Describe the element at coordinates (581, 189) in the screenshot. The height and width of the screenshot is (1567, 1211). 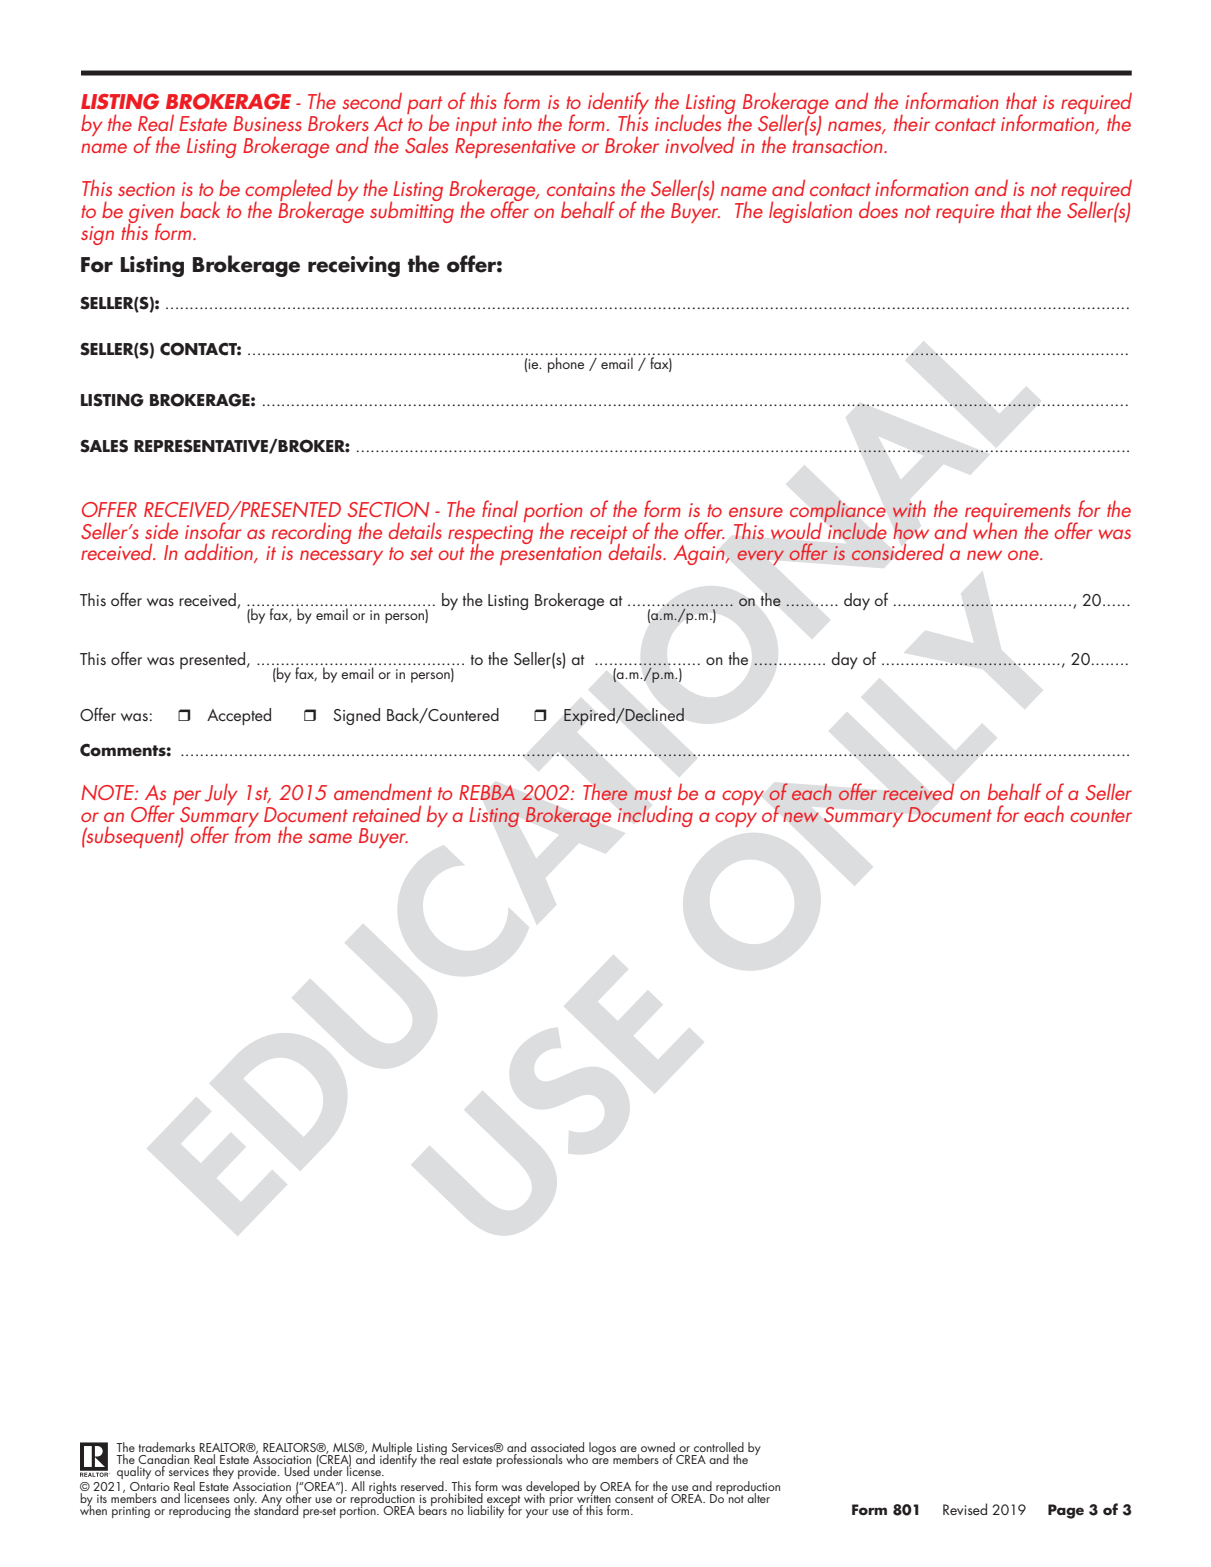
I see `contains` at that location.
